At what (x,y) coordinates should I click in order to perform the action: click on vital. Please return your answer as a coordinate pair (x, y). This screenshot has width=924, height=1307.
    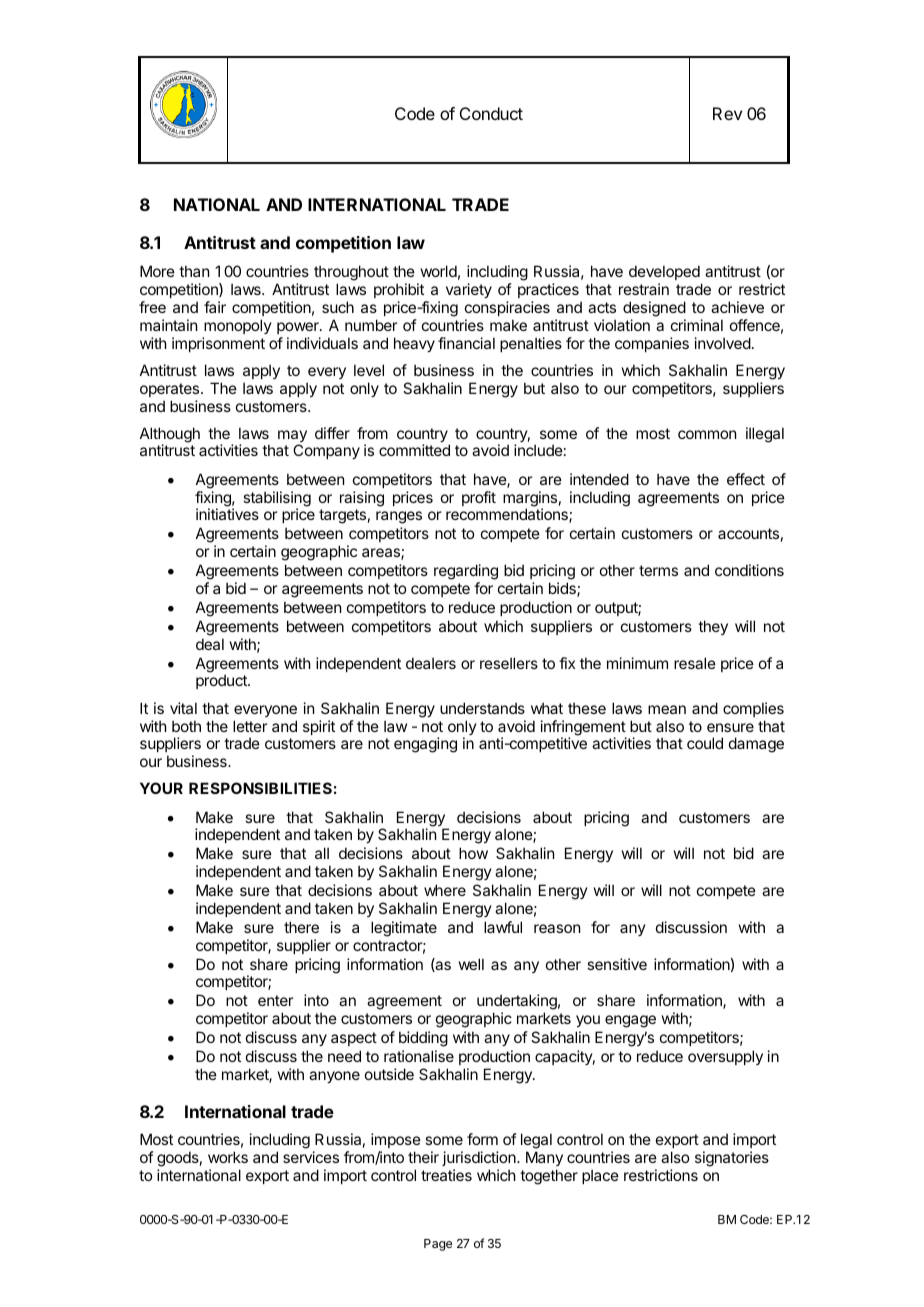
    Looking at the image, I should click on (183, 708).
